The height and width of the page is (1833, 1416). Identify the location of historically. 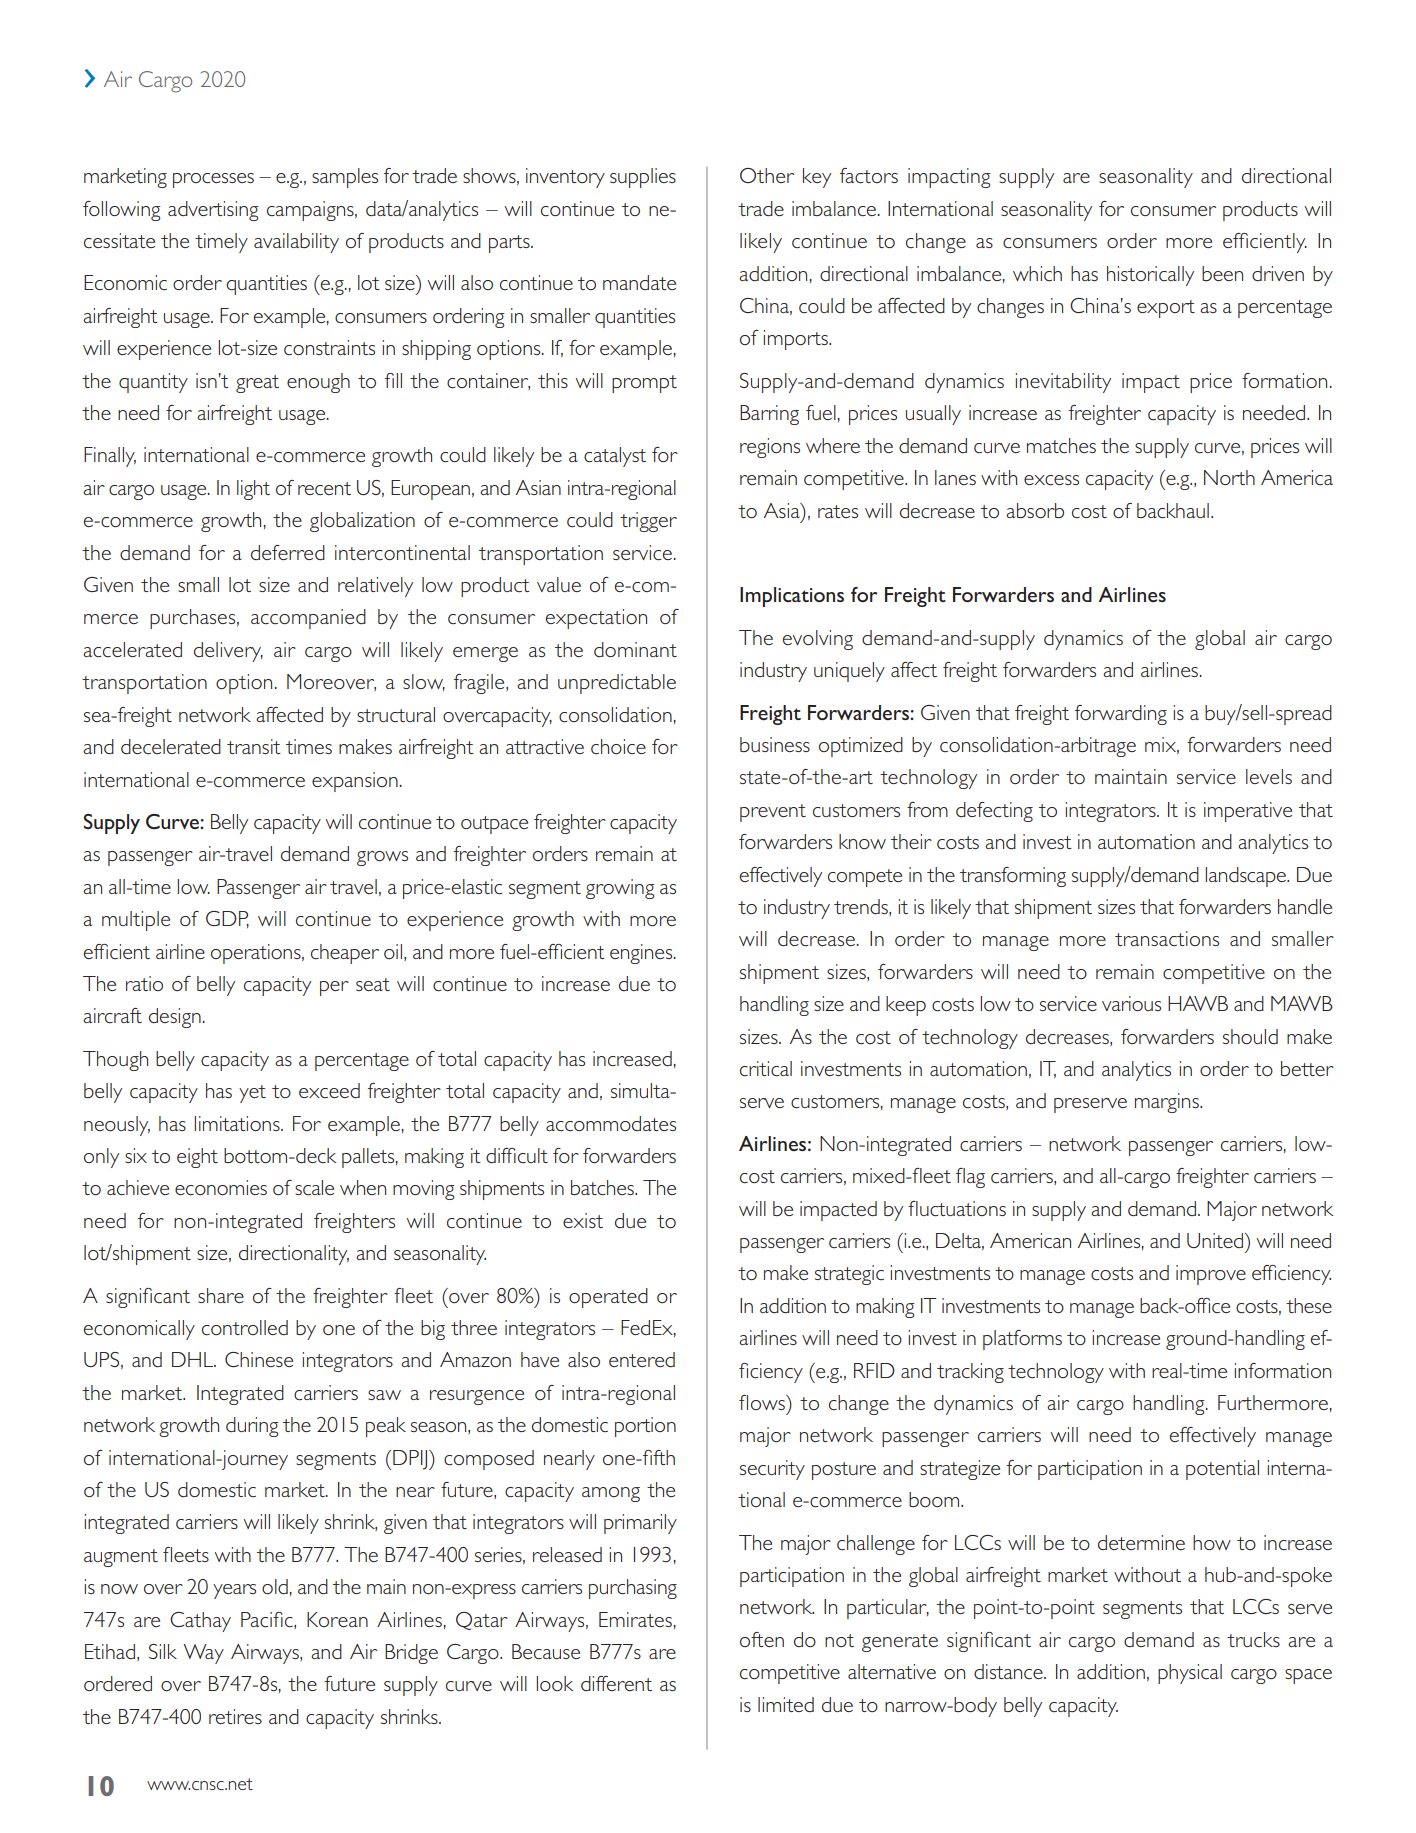
(1150, 276).
